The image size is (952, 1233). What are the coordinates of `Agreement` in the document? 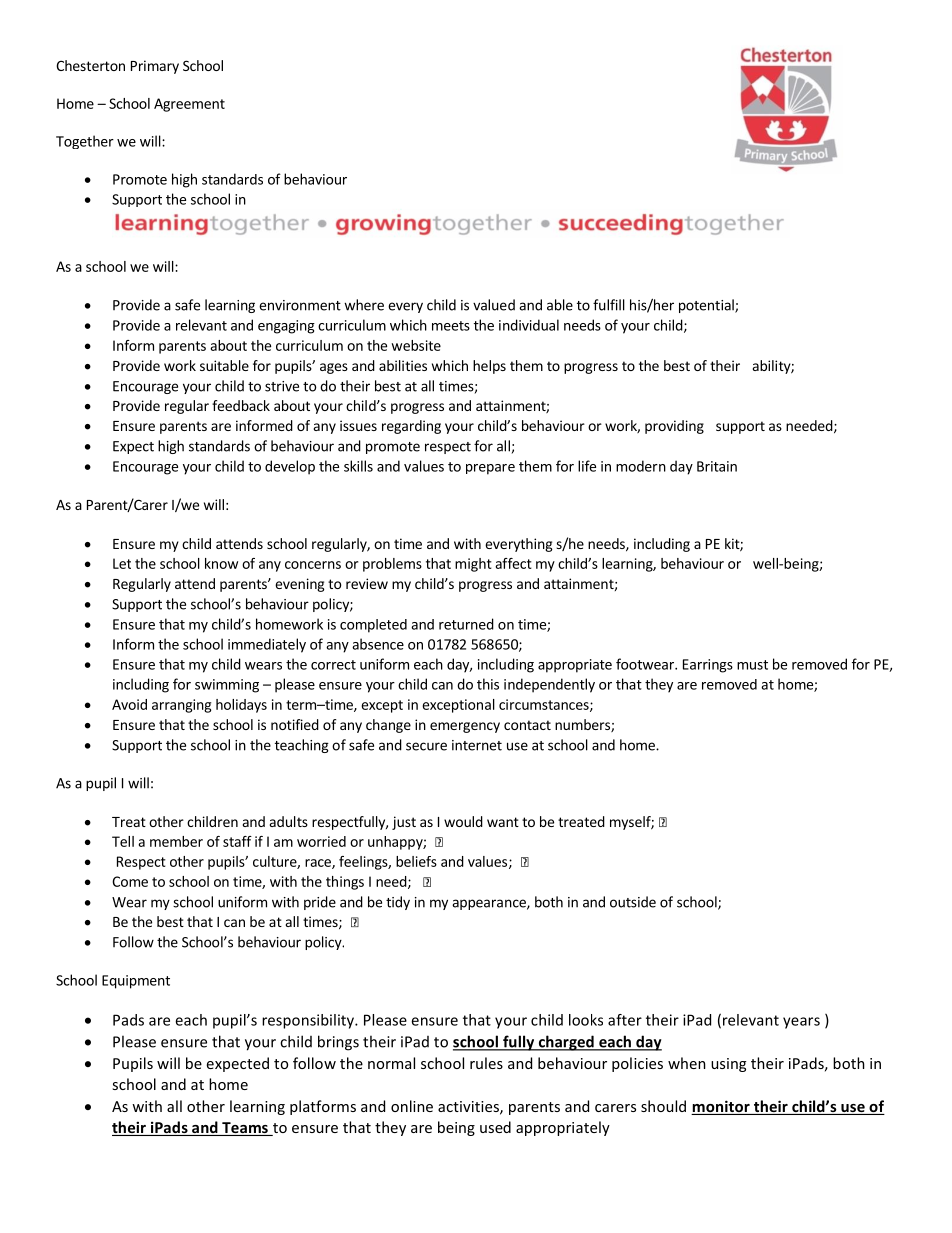 It's located at (189, 105).
